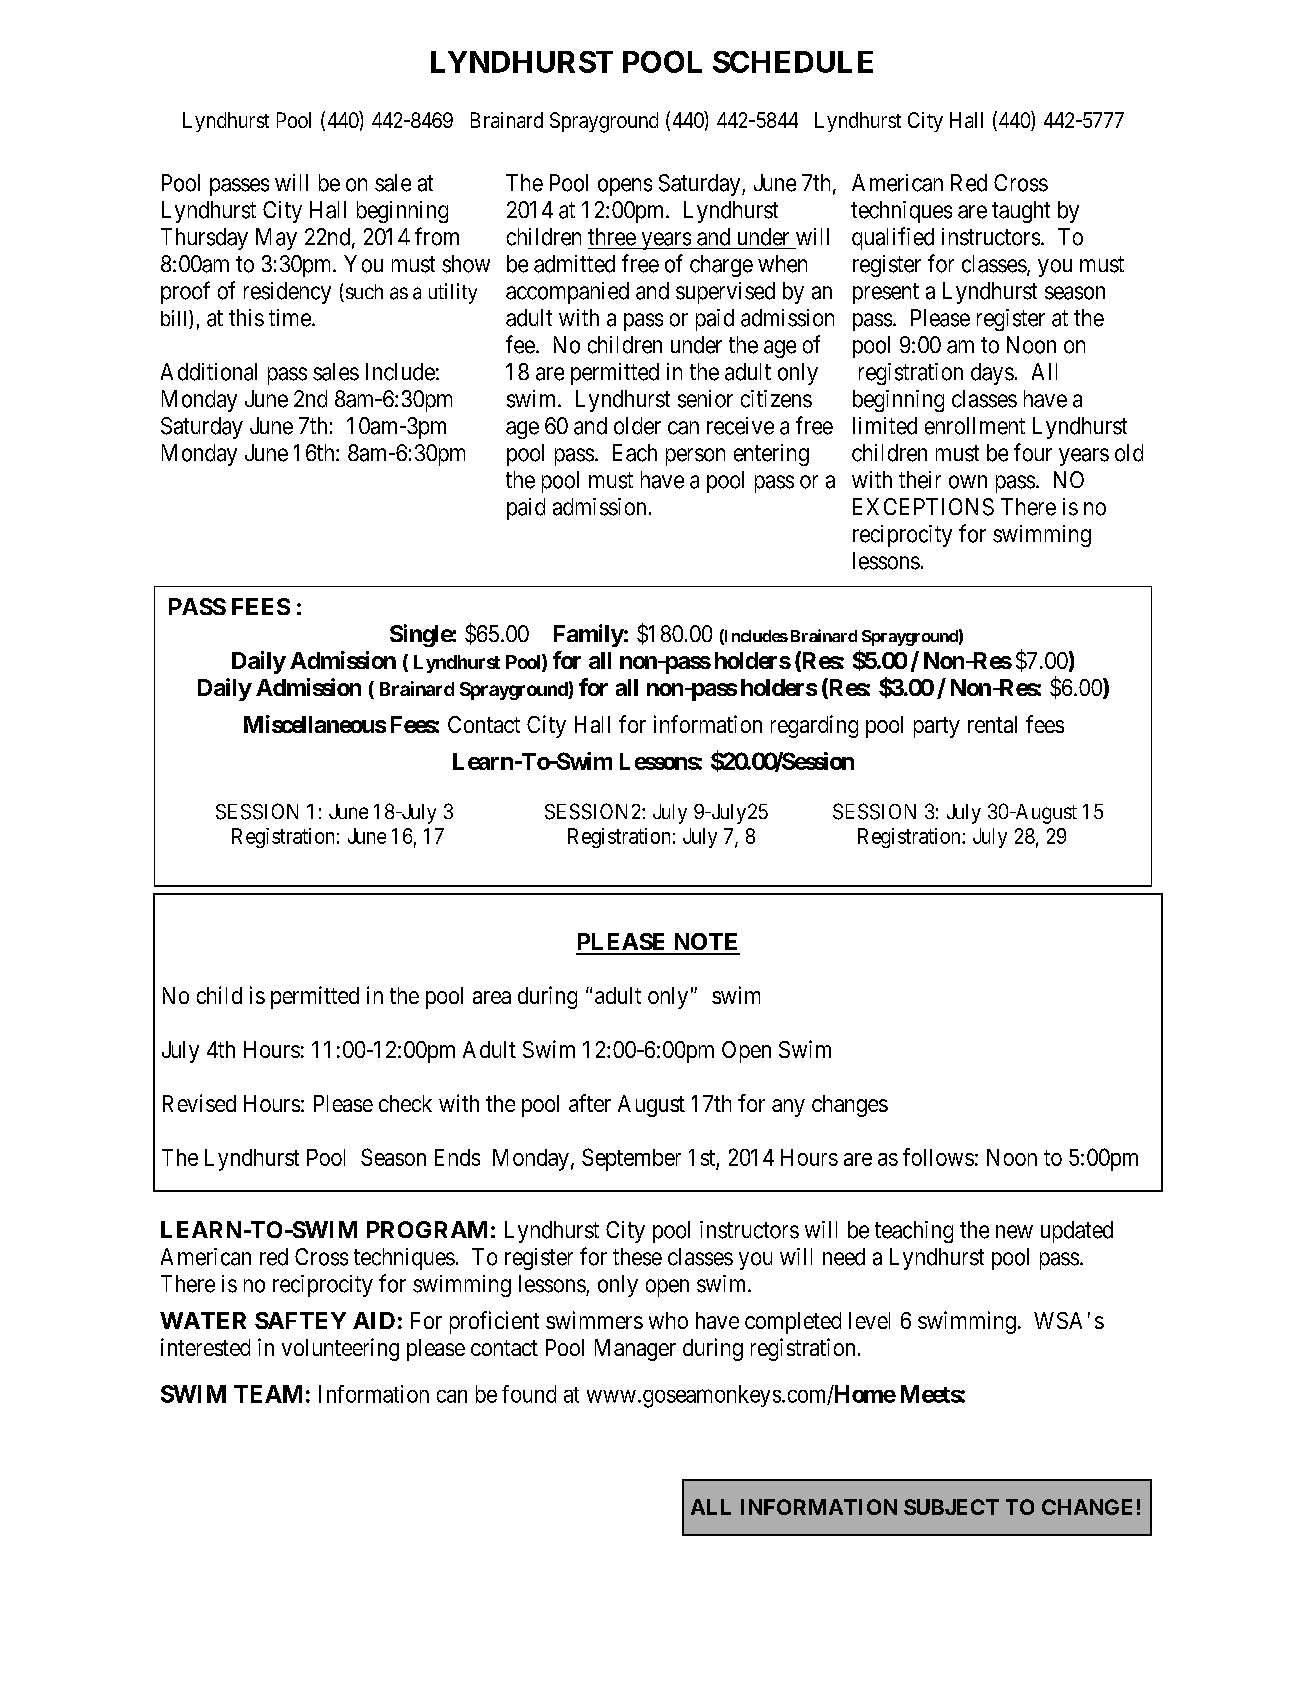 Image resolution: width=1306 pixels, height=1690 pixels. Describe the element at coordinates (492, 997) in the screenshot. I see `area` at that location.
